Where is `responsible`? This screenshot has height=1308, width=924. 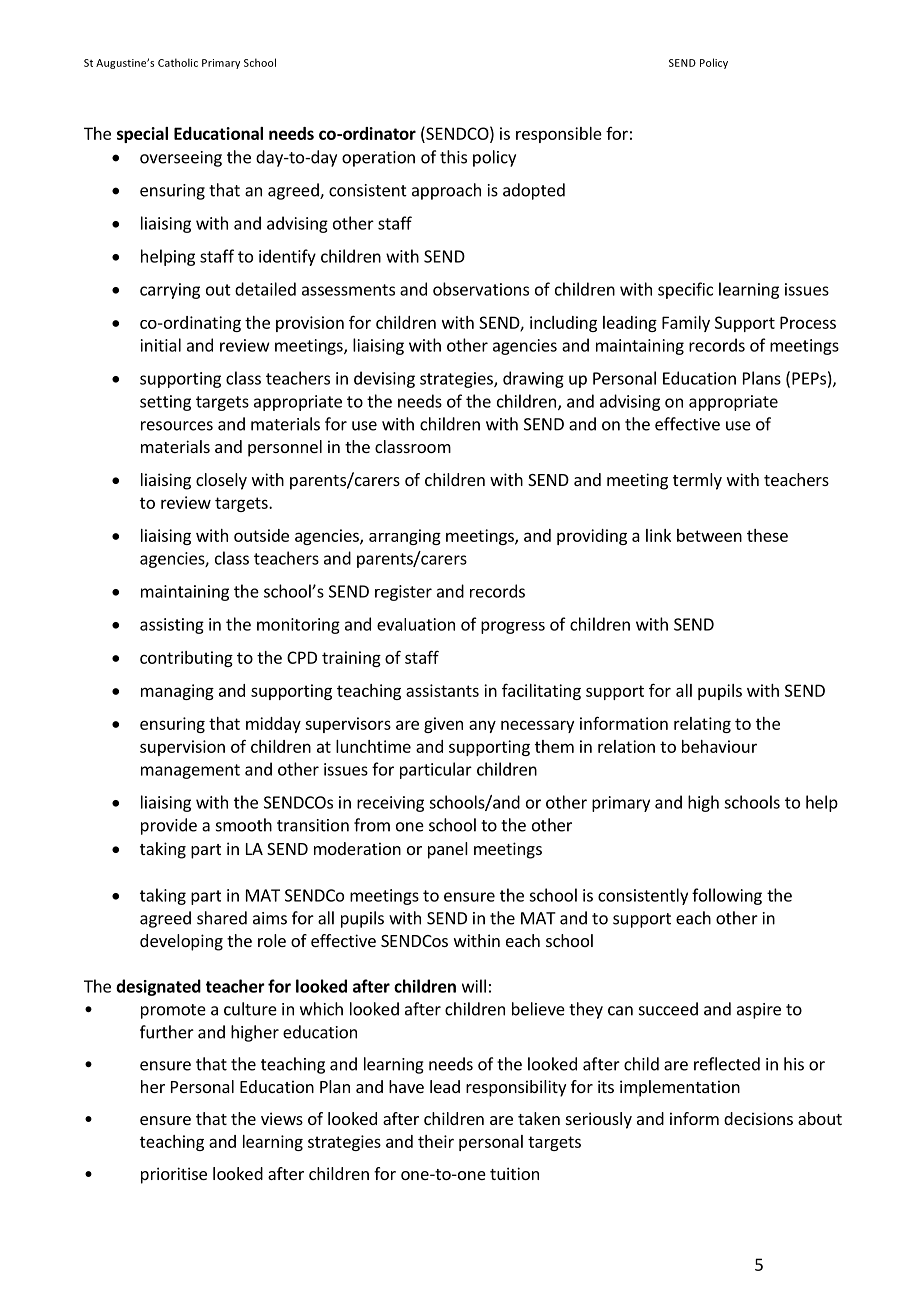 responsible is located at coordinates (559, 135).
